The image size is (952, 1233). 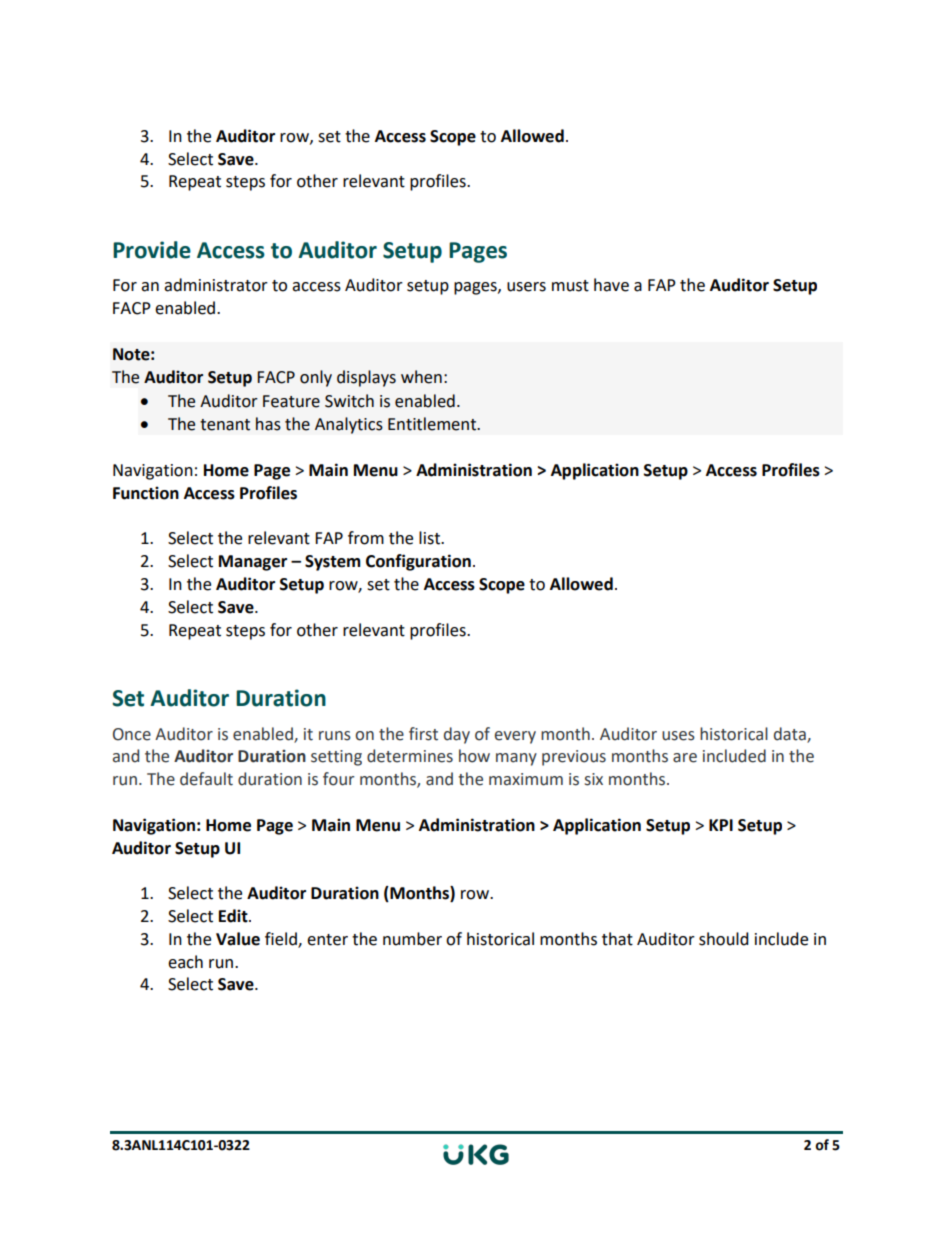 What do you see at coordinates (253, 563) in the screenshot?
I see `Manager` at bounding box center [253, 563].
